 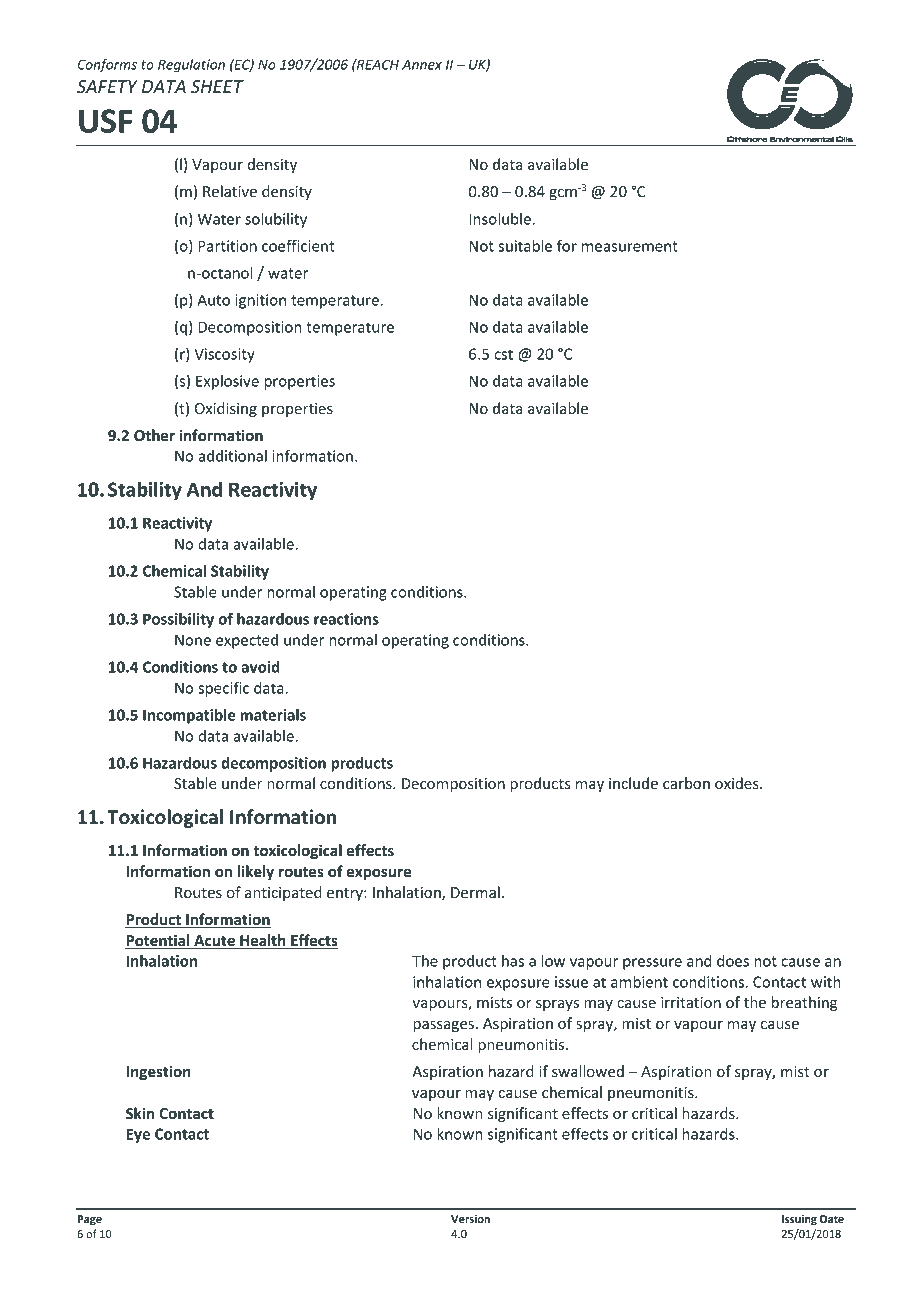 What do you see at coordinates (470, 1218) in the screenshot?
I see `Version` at bounding box center [470, 1218].
